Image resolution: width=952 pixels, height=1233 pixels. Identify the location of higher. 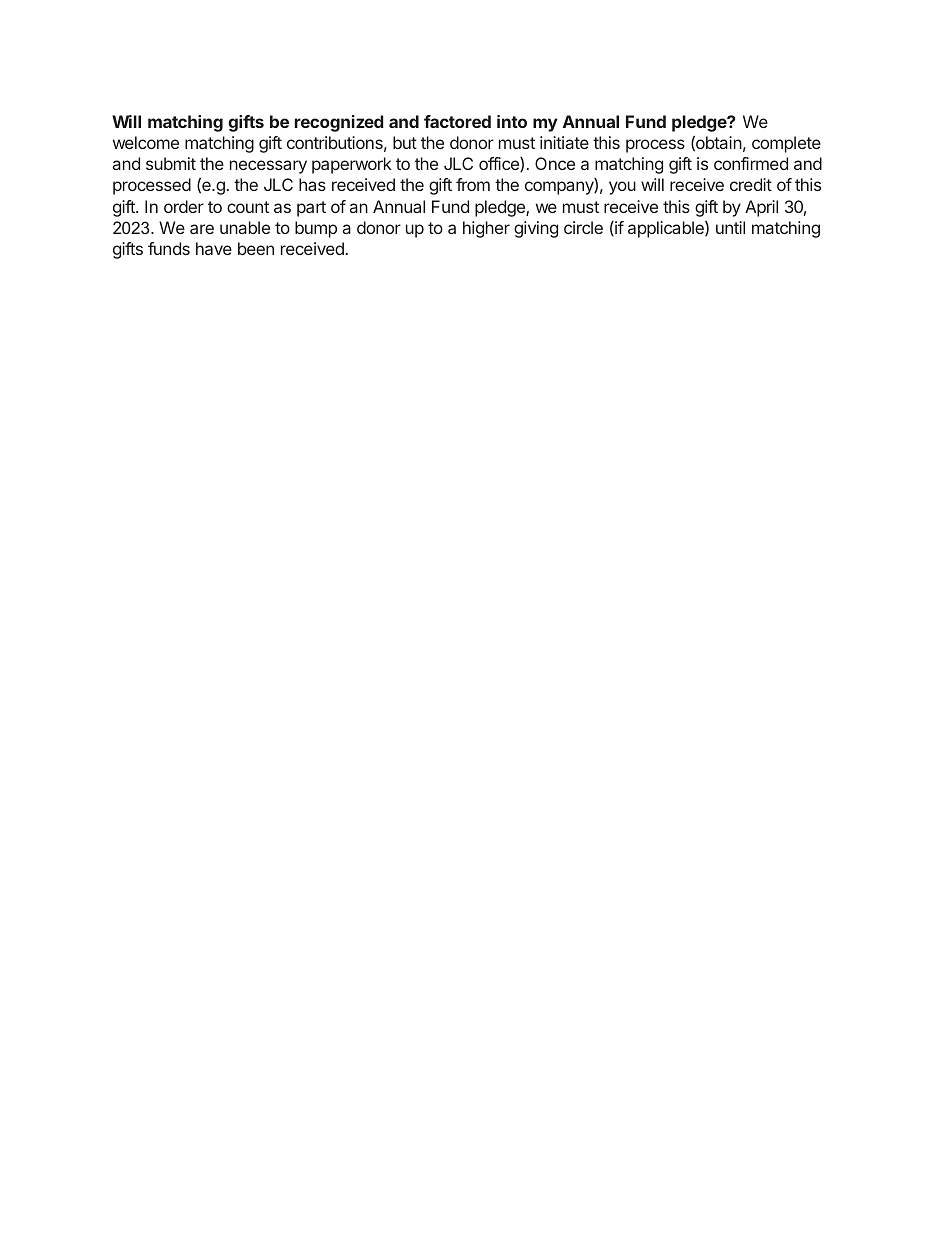
(486, 229).
